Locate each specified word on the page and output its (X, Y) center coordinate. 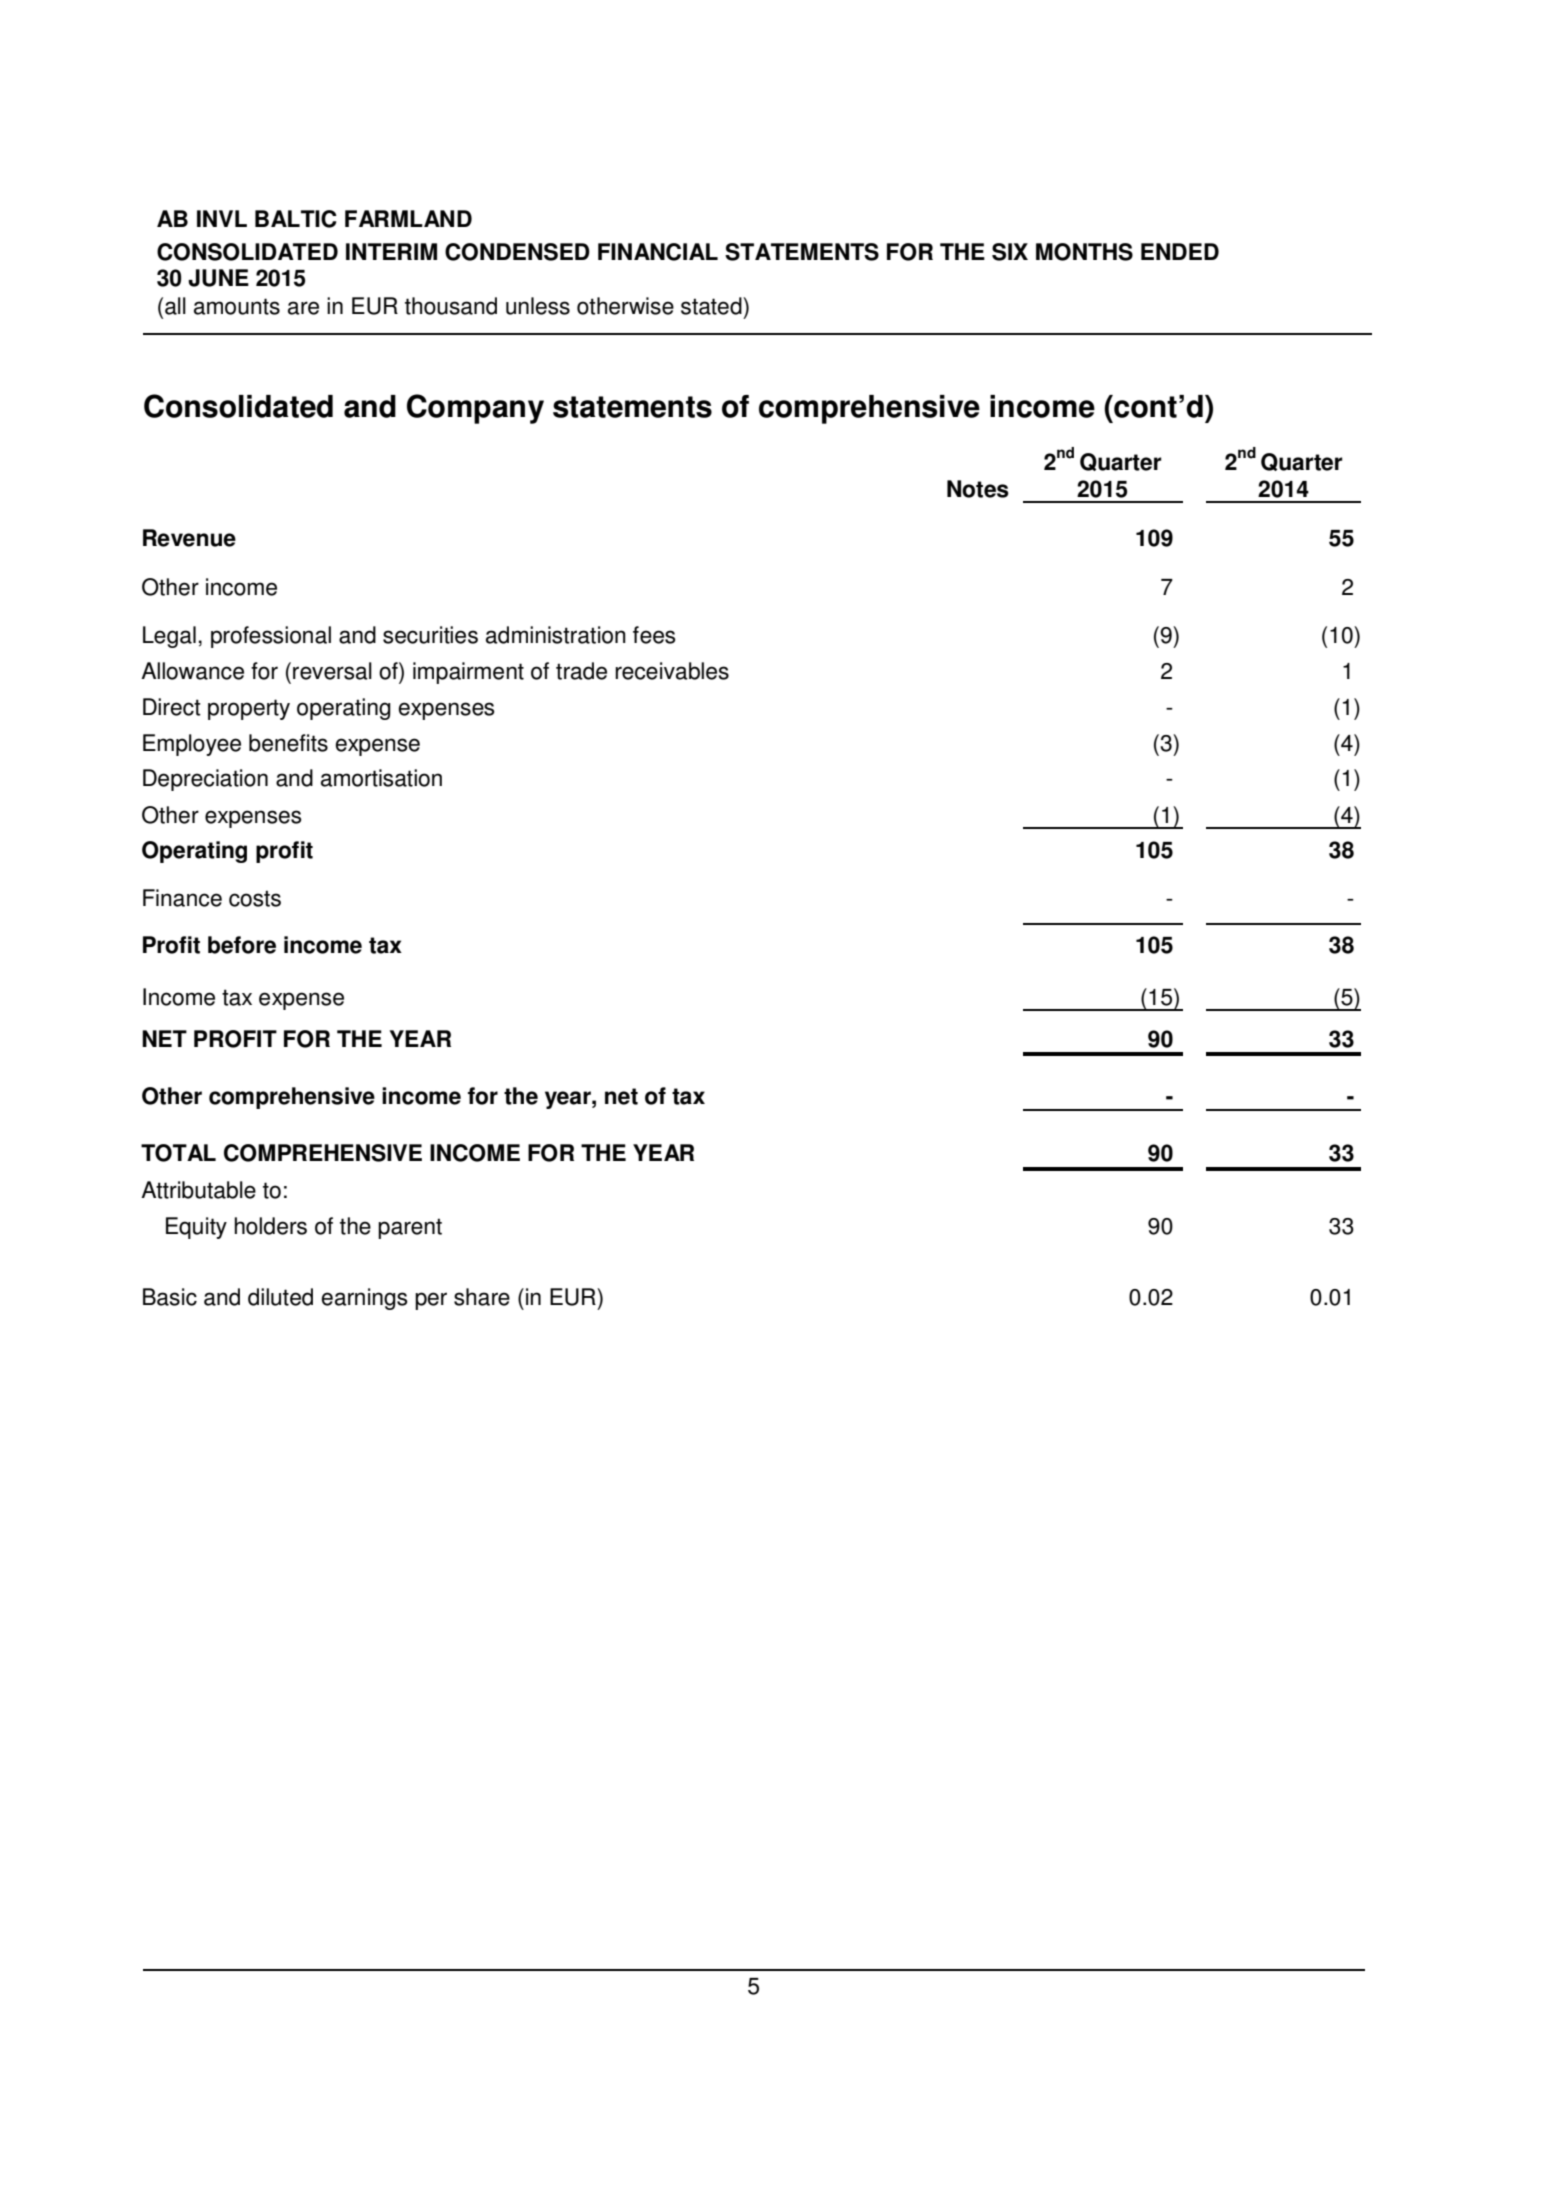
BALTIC (296, 219)
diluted (280, 1297)
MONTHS (1084, 252)
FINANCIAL (658, 252)
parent (410, 1228)
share (482, 1297)
